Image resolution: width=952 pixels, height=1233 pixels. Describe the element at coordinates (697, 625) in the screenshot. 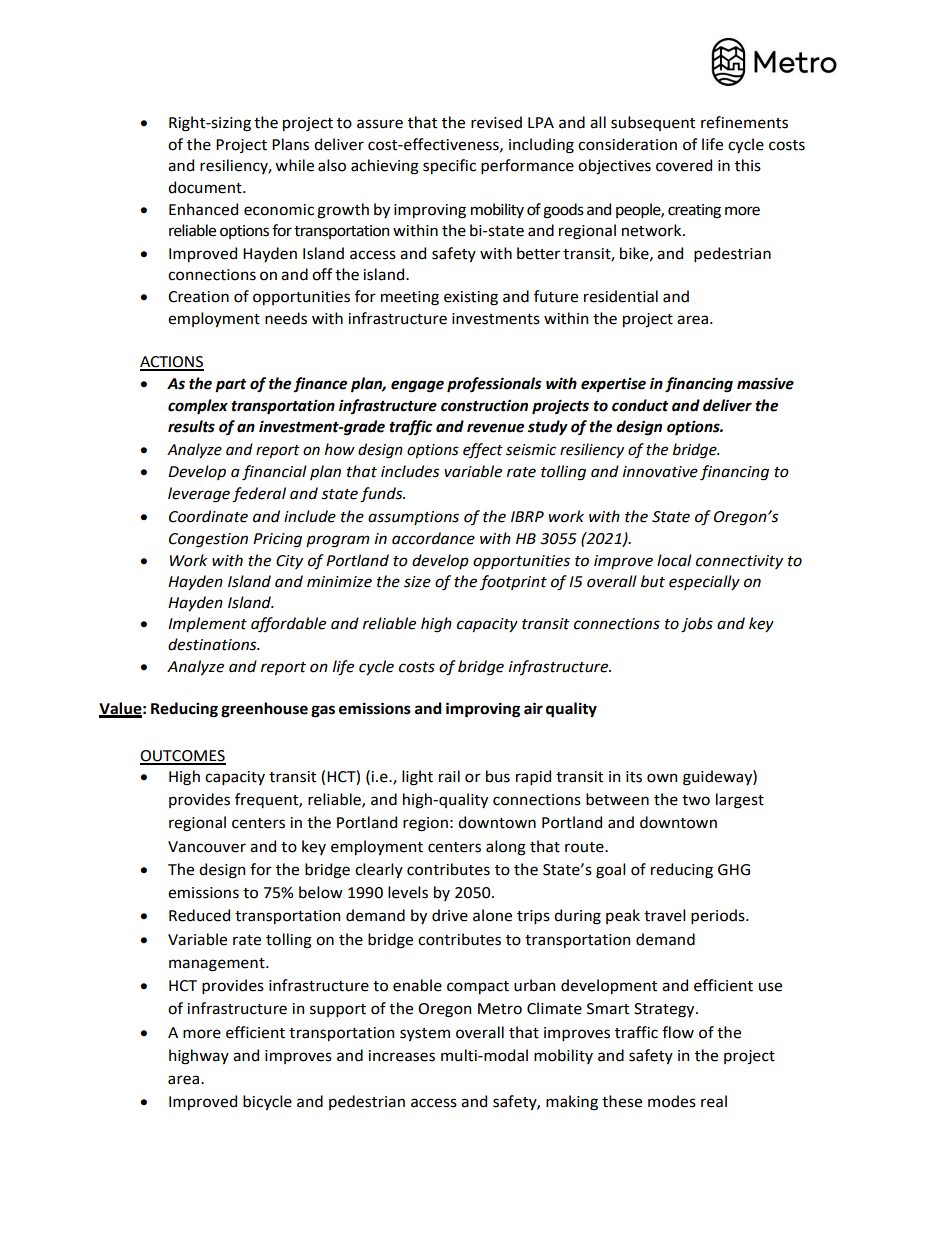

I see `jobs` at that location.
